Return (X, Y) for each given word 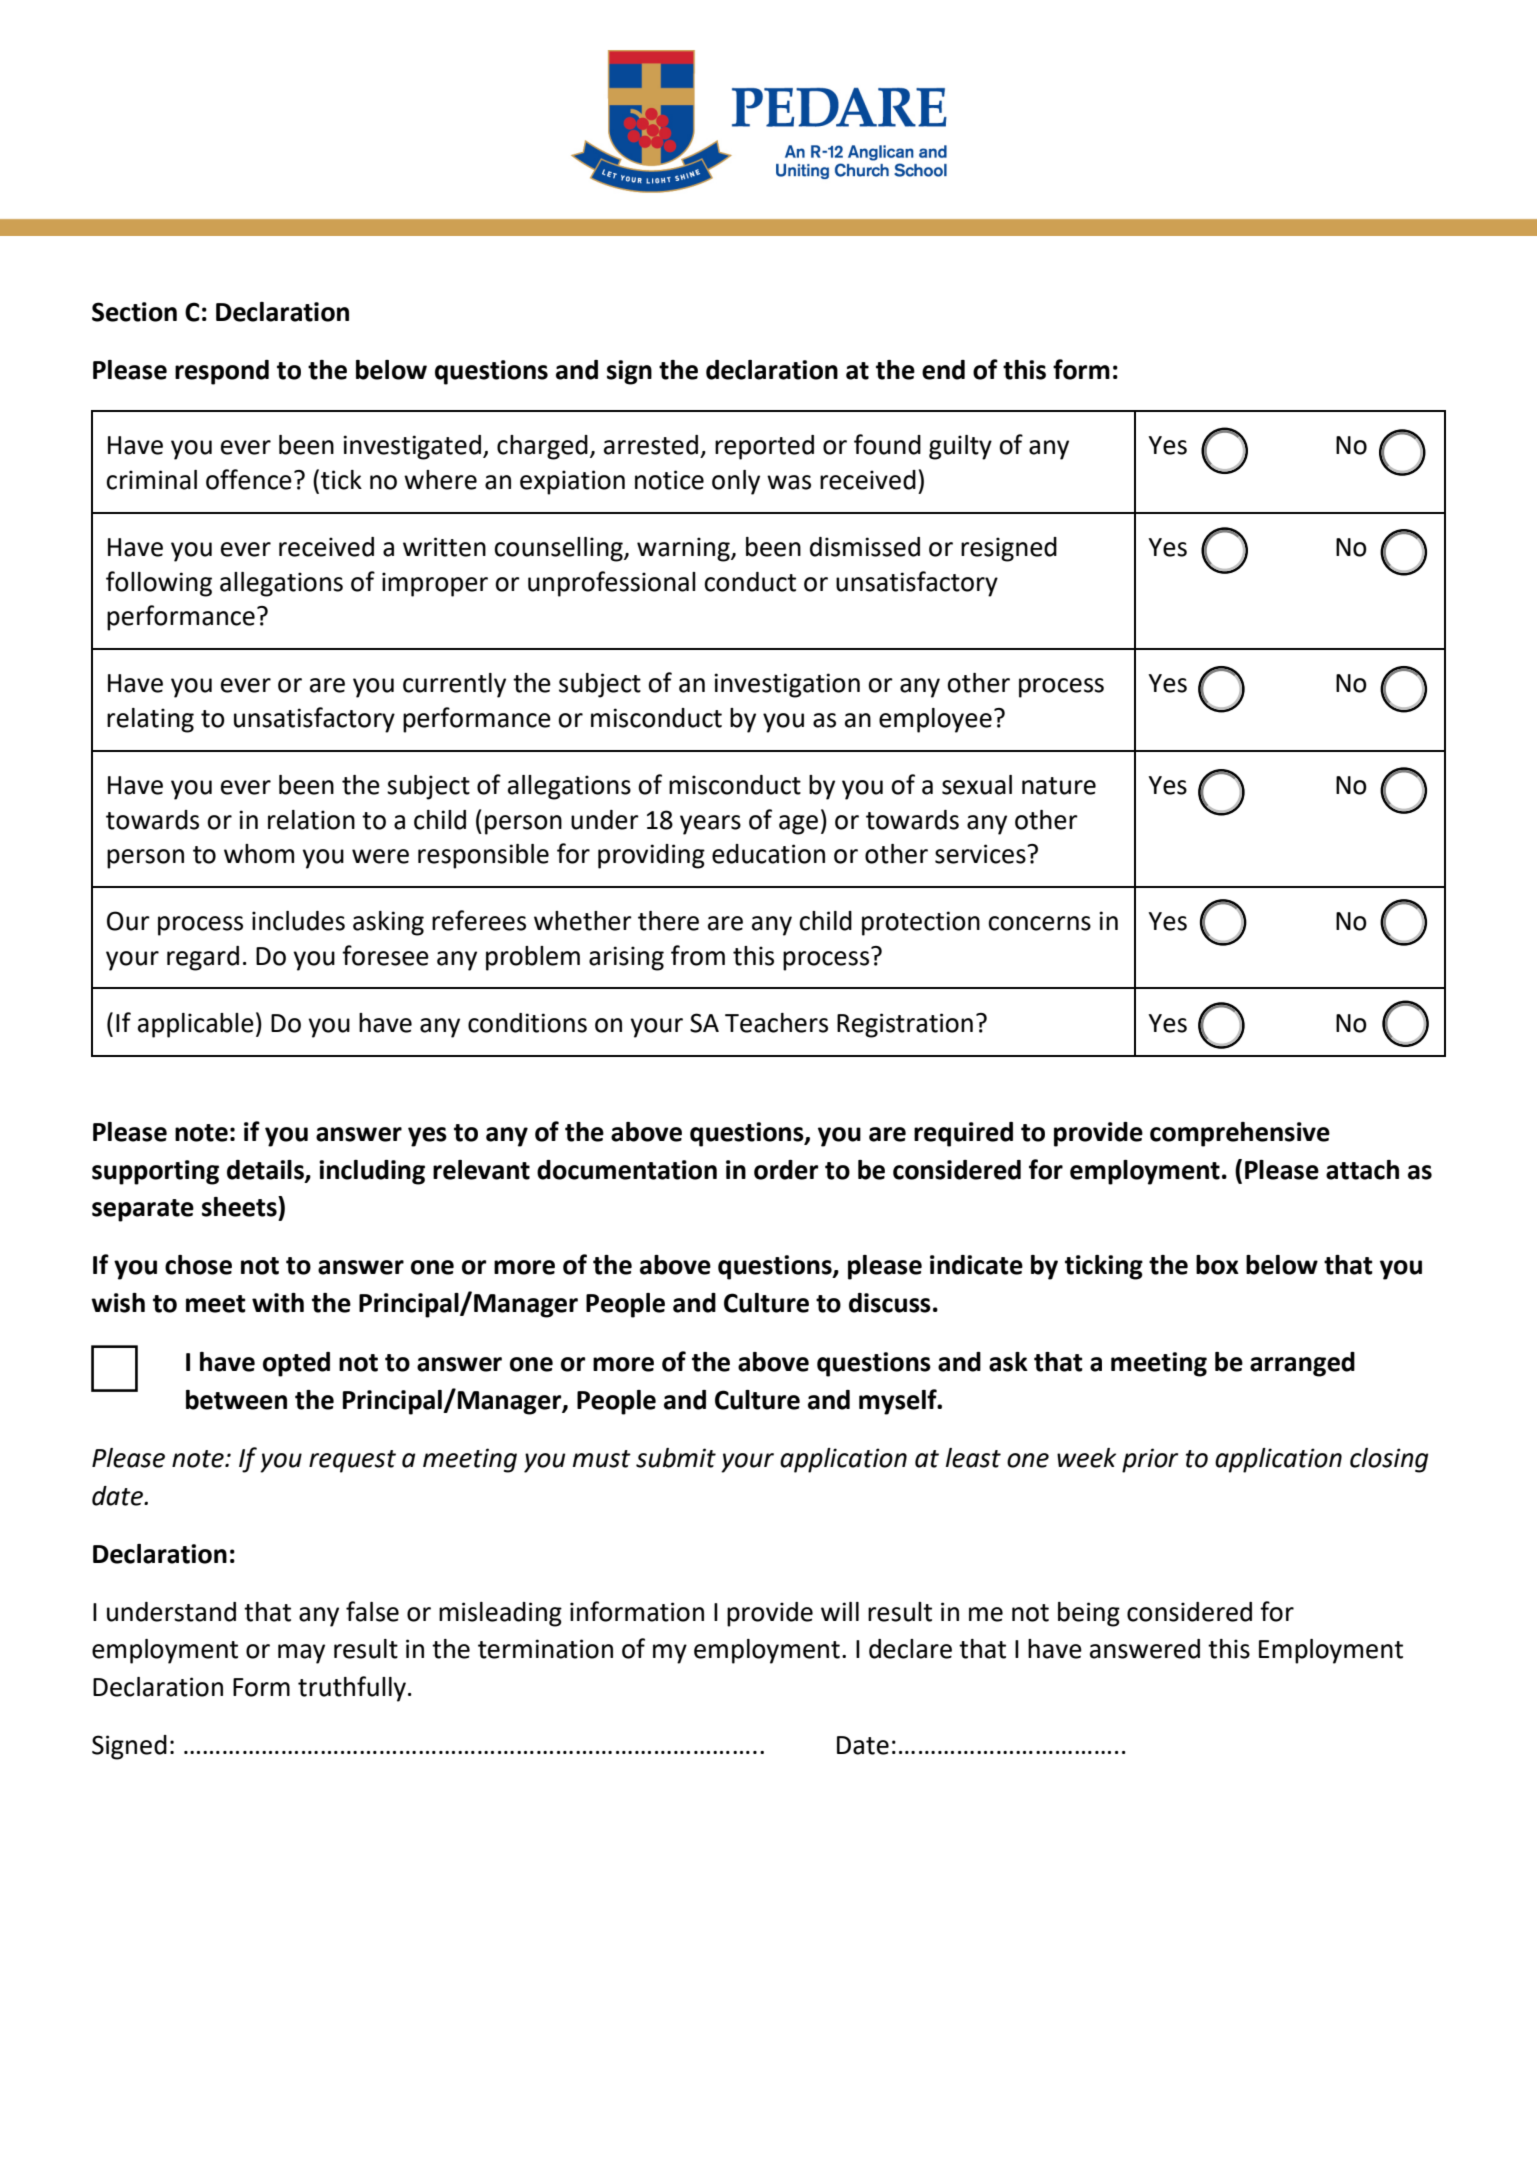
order (786, 1170)
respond (222, 372)
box (1217, 1265)
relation (311, 820)
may (301, 1654)
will (840, 1611)
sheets (240, 1206)
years (710, 825)
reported (764, 447)
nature (1059, 786)
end (943, 370)
